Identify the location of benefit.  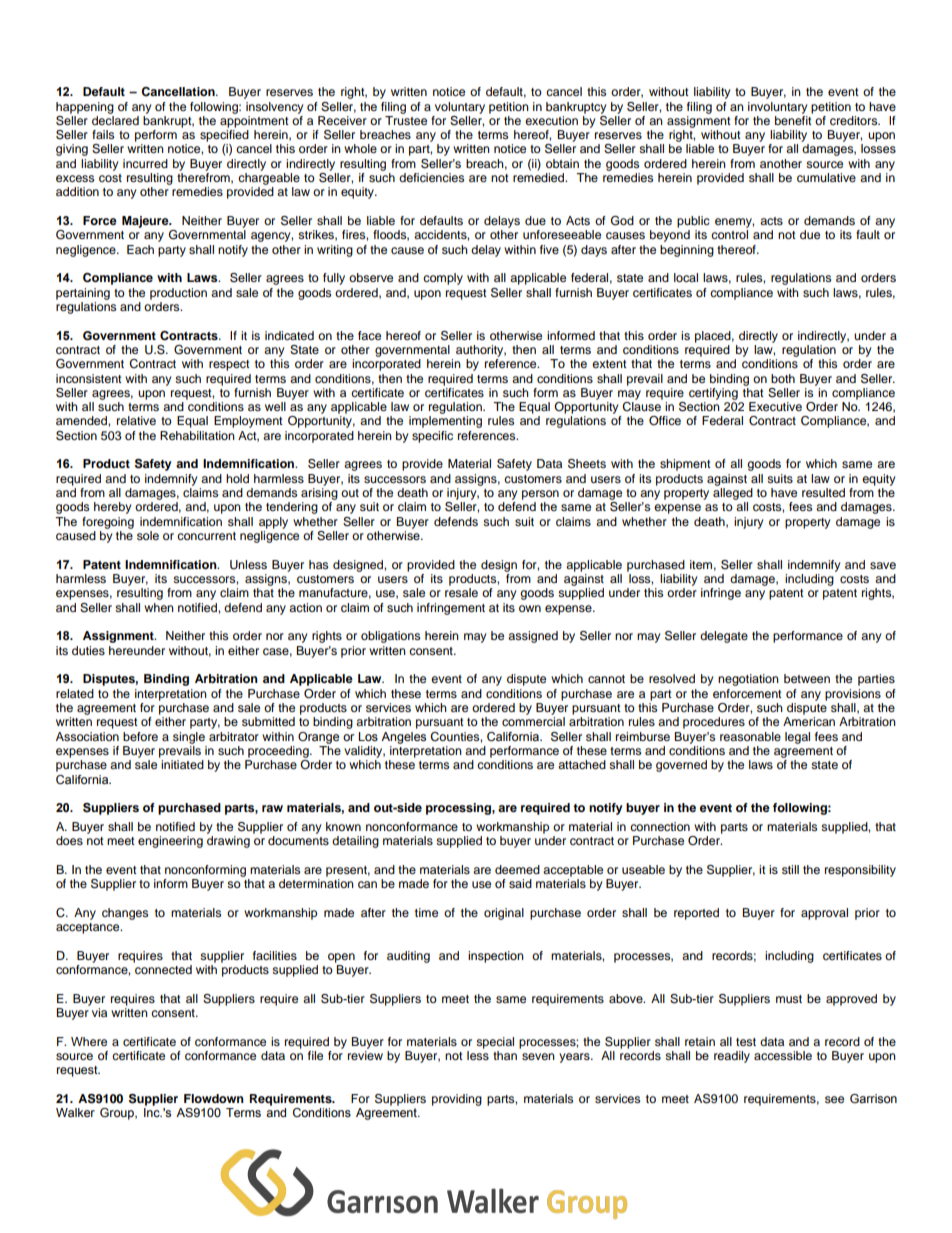
(794, 119).
